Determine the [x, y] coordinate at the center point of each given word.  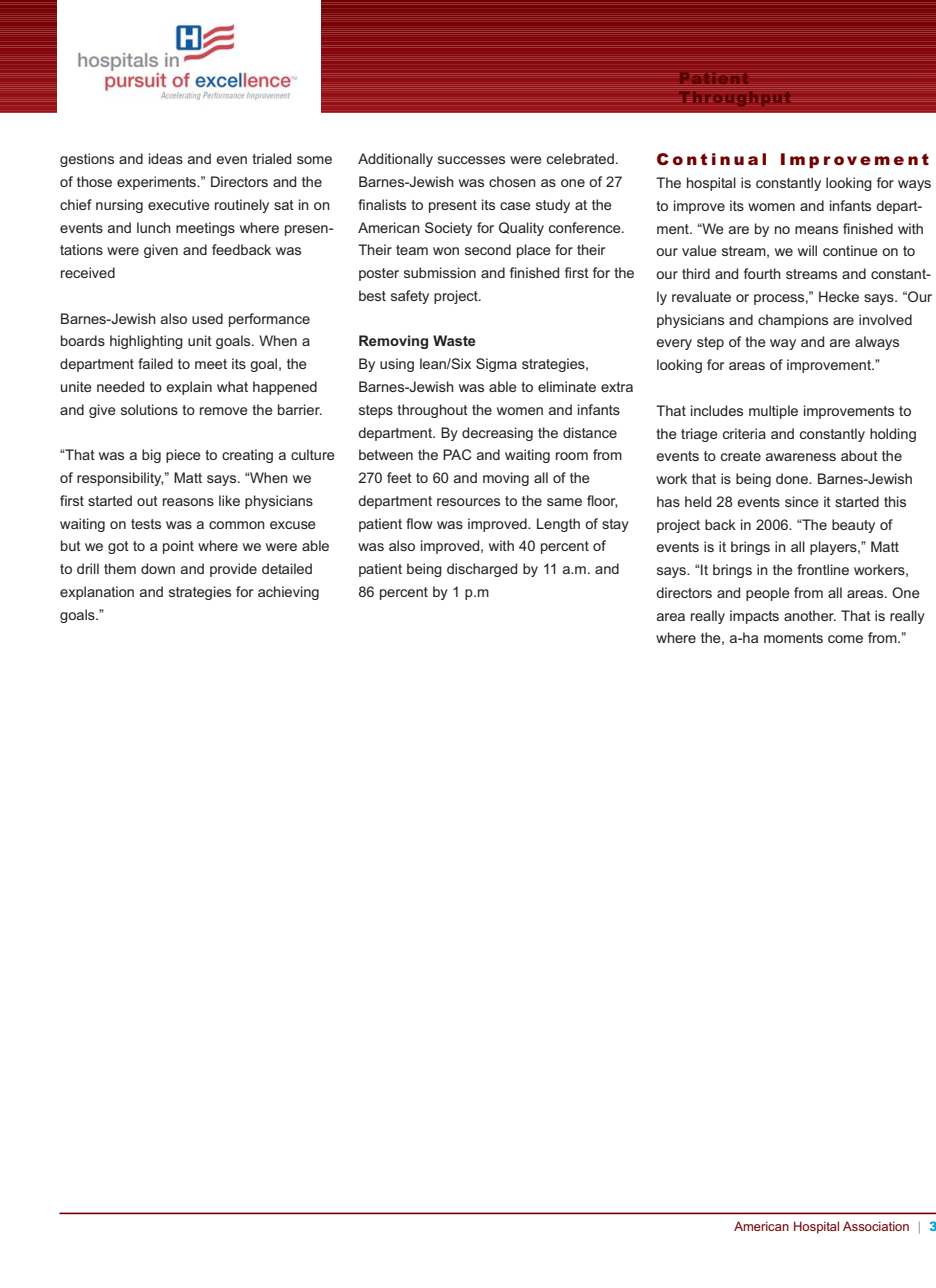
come [845, 639]
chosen [512, 181]
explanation [97, 593]
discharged [482, 570]
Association [876, 1226]
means [816, 230]
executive [179, 204]
